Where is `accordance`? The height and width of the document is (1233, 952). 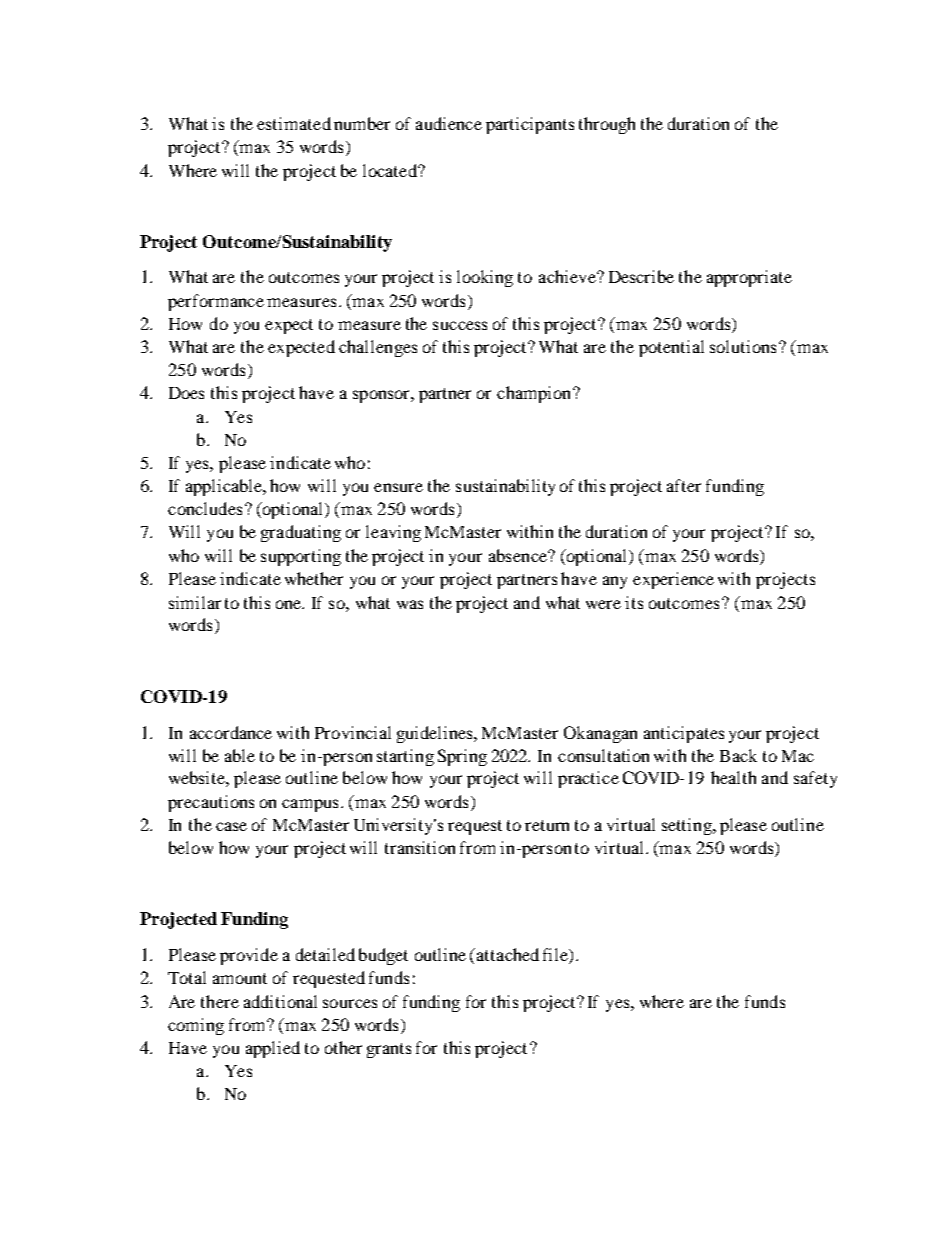 accordance is located at coordinates (231, 732).
